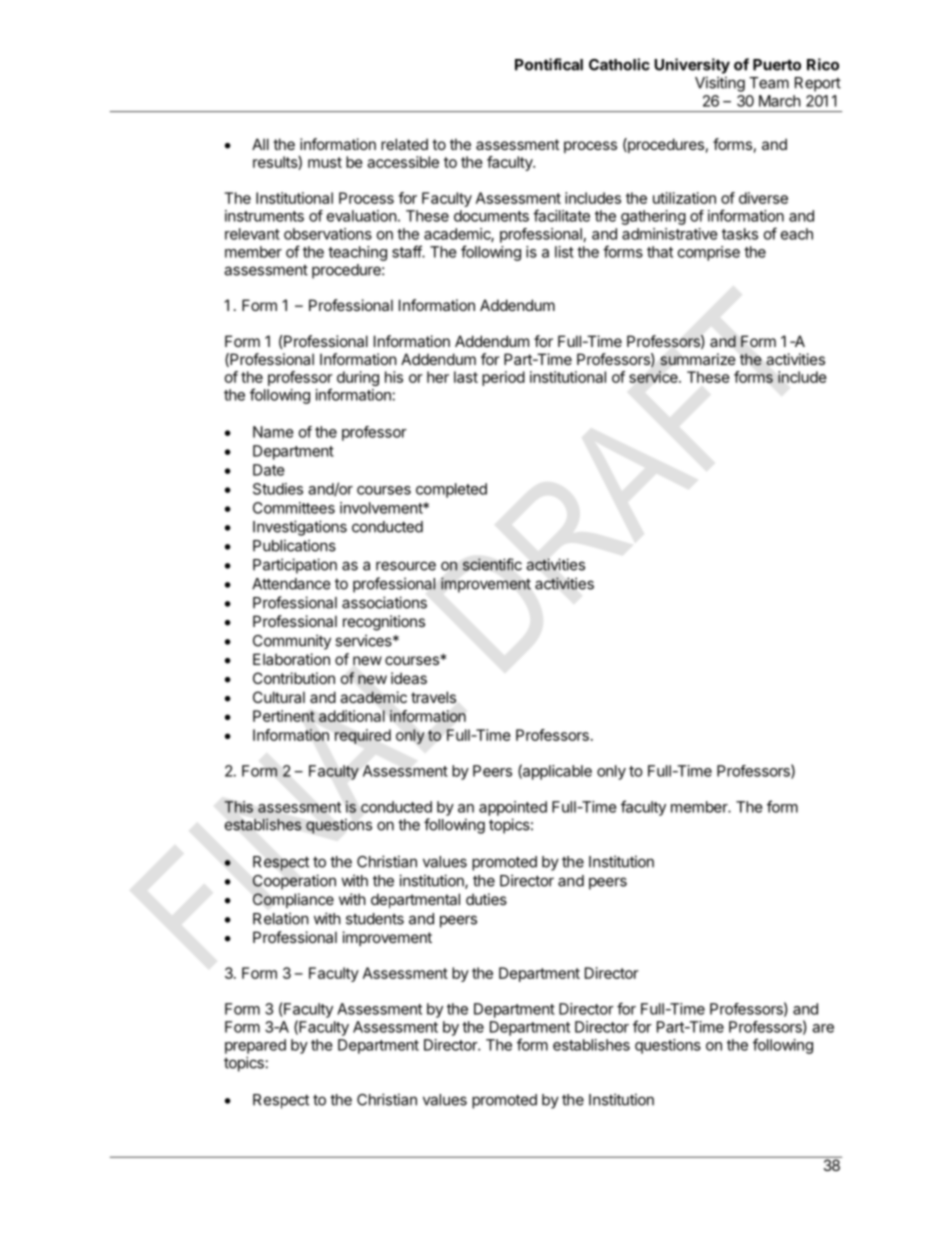  Describe the element at coordinates (769, 83) in the screenshot. I see `Team` at that location.
